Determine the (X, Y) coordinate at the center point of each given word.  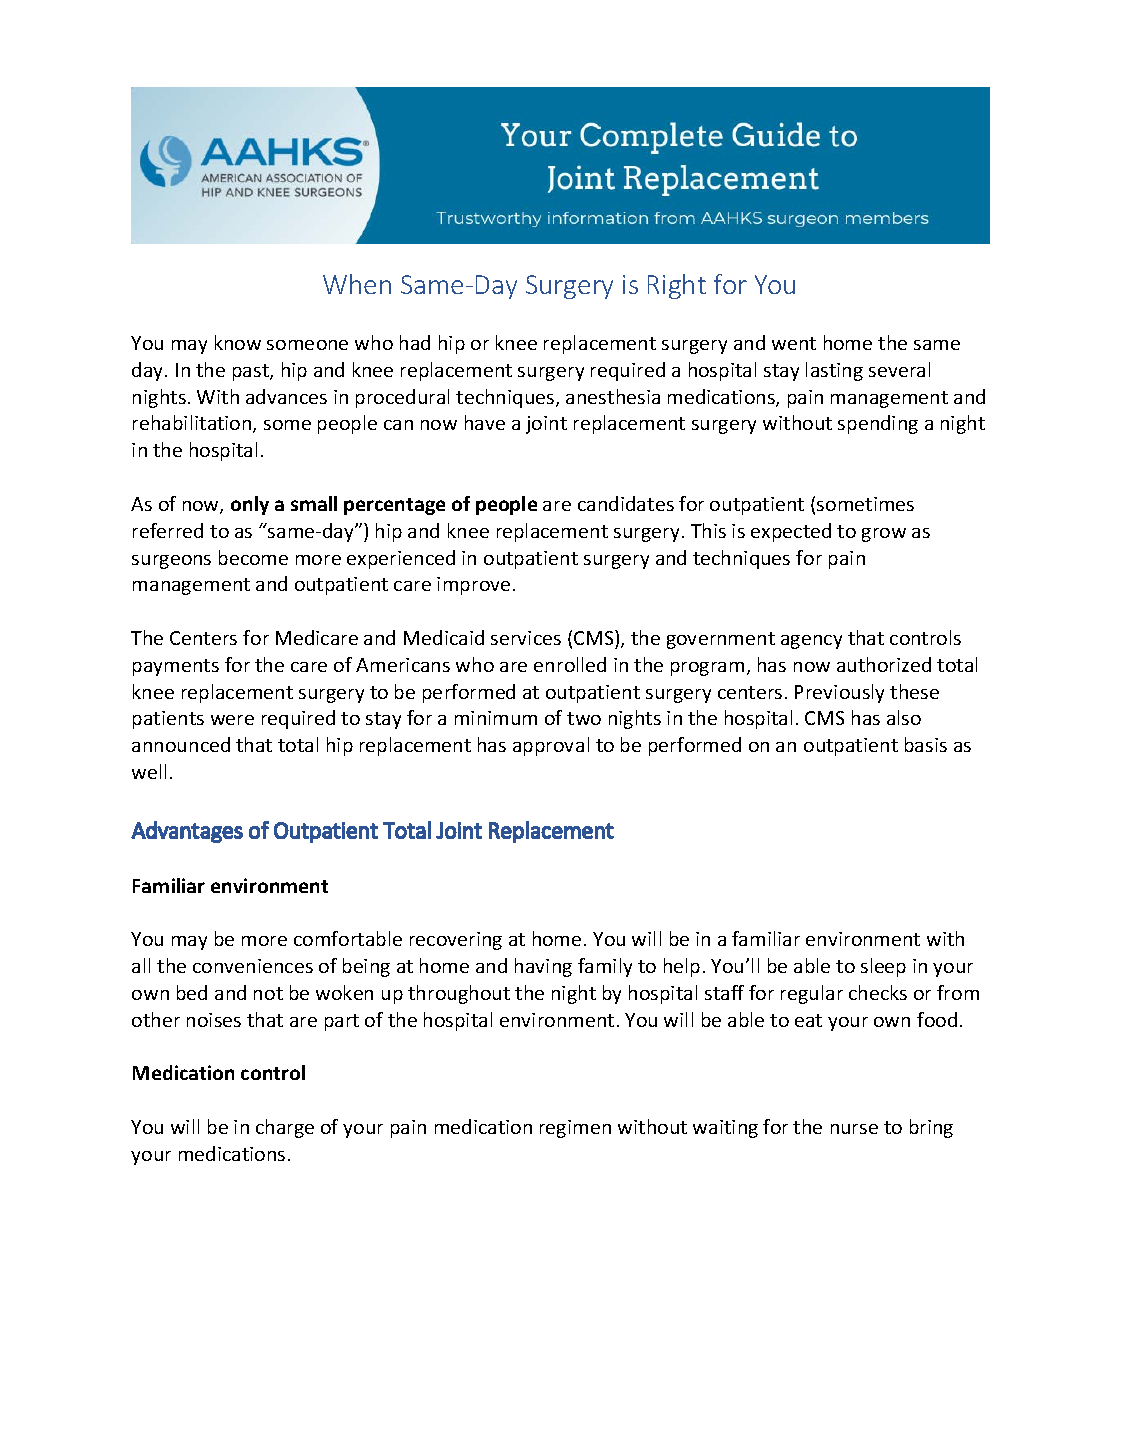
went (794, 343)
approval (551, 746)
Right (677, 286)
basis (926, 744)
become (253, 557)
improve (473, 586)
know (238, 342)
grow (884, 535)
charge (285, 1128)
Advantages (187, 832)
